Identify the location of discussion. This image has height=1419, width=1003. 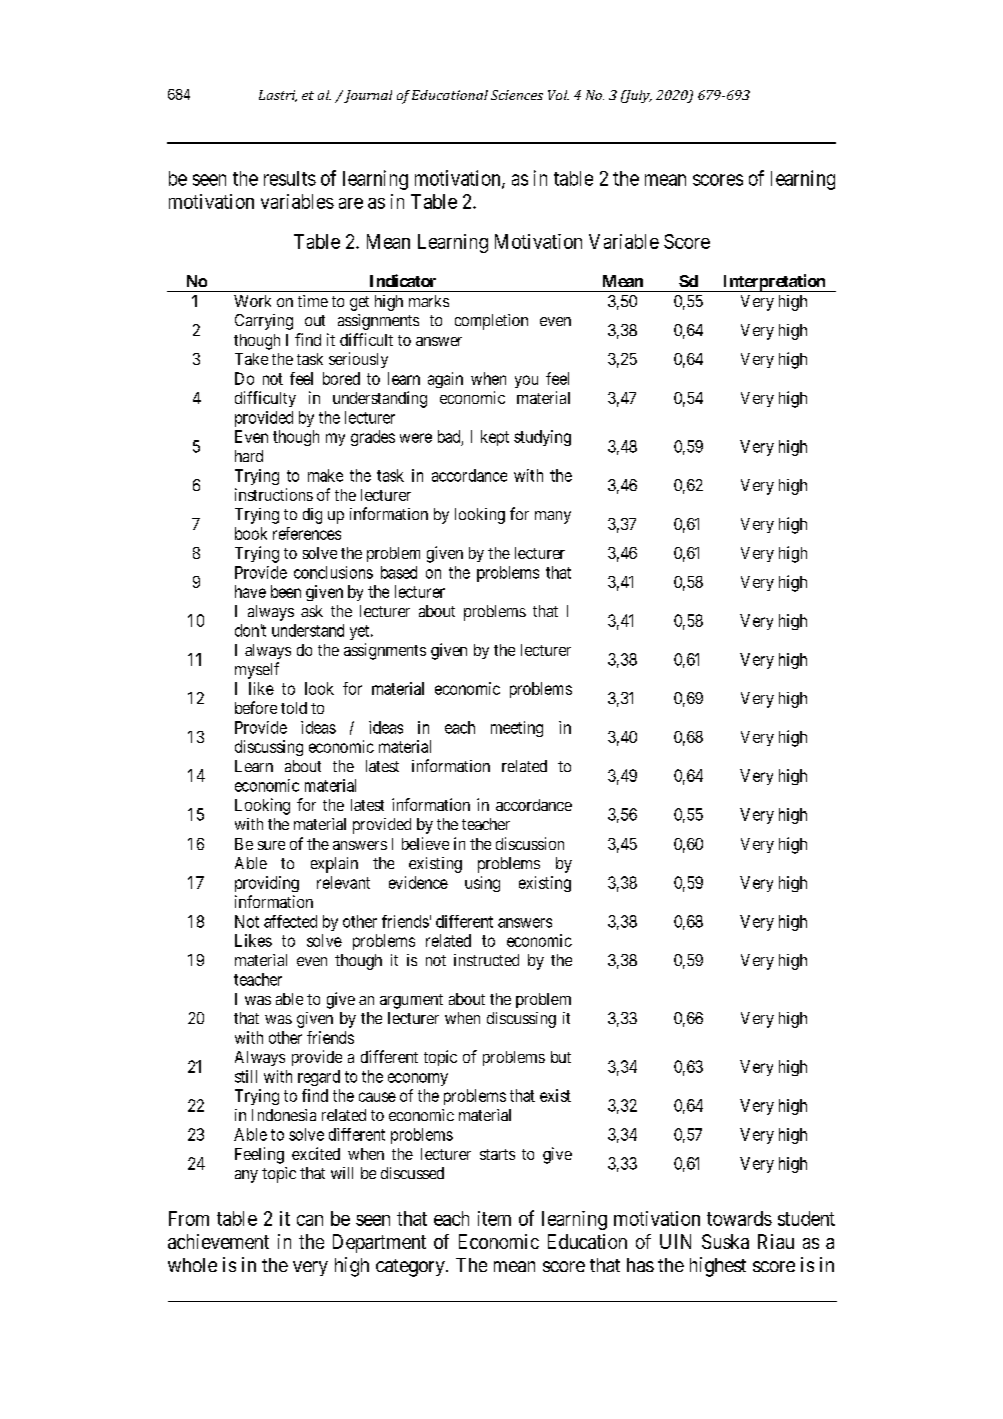
(530, 843).
